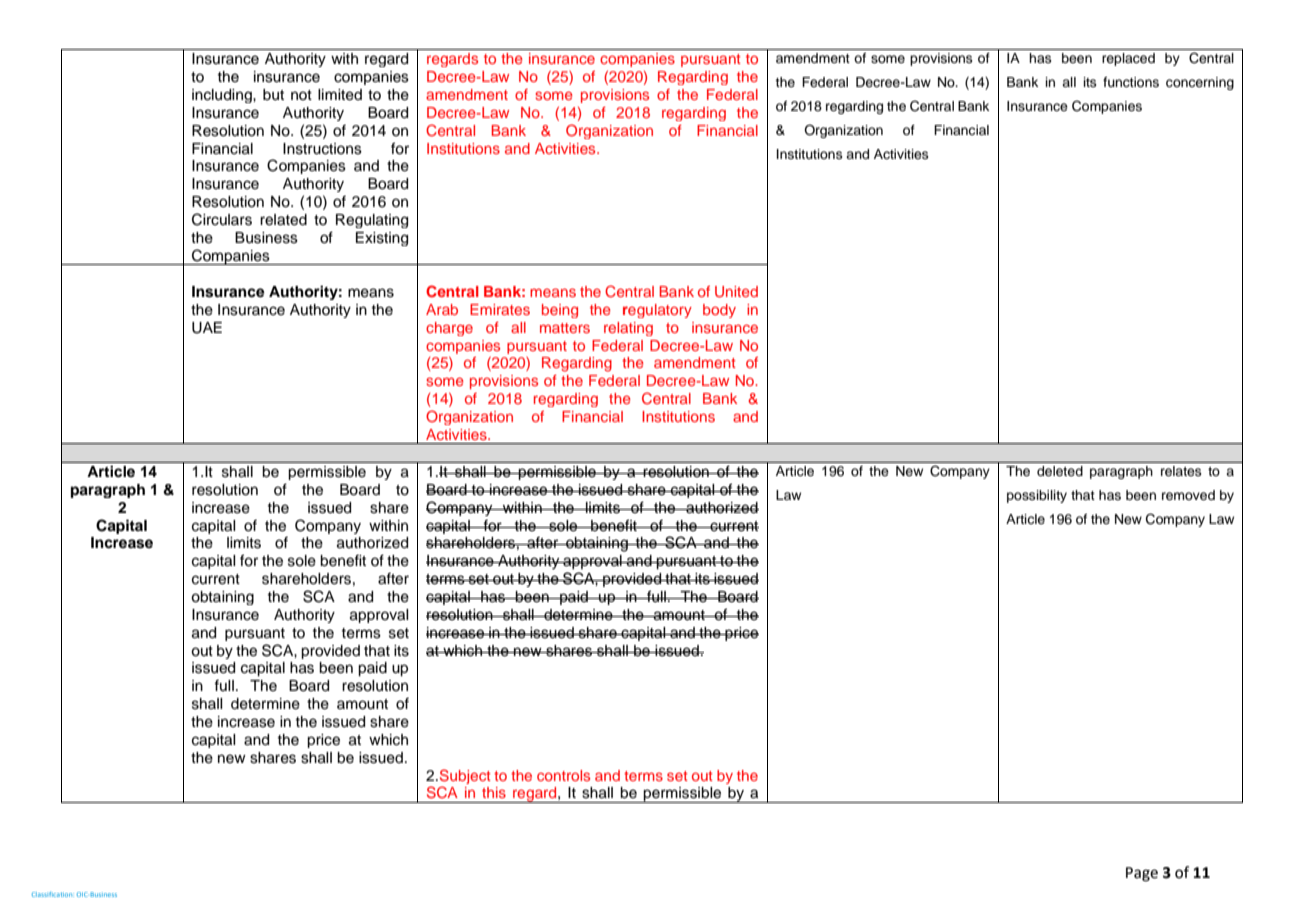 The width and height of the document is (1308, 924). Describe the element at coordinates (53, 894) in the document. I see `Classification` at that location.
